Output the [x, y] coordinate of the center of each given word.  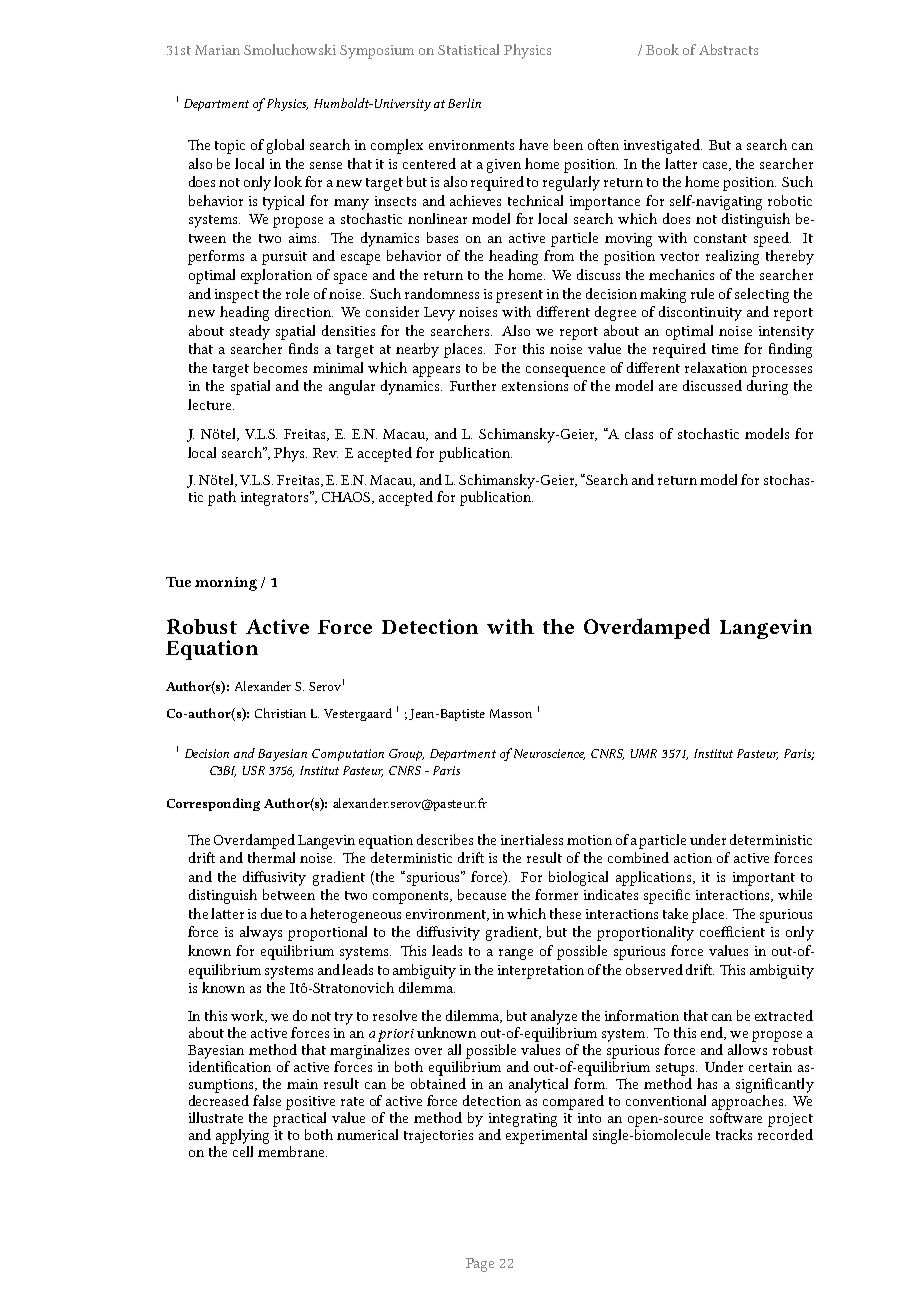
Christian [280, 713]
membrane [292, 1150]
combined [638, 857]
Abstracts [728, 49]
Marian [217, 50]
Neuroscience [548, 754]
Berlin [464, 103]
